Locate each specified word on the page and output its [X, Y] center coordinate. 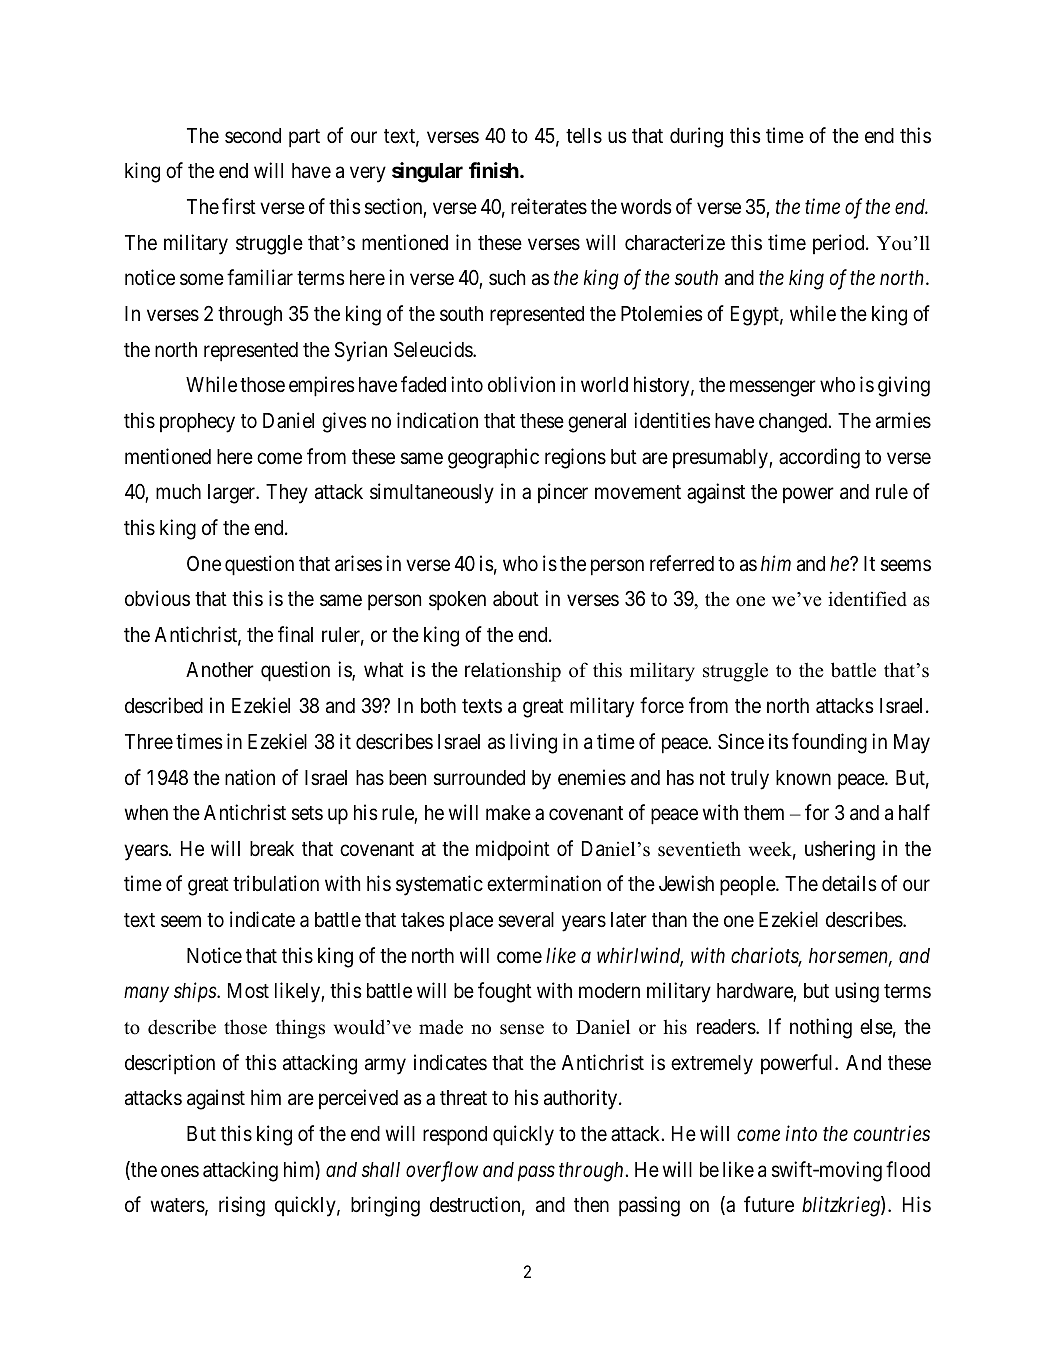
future [769, 1204]
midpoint [513, 850]
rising [242, 1206]
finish [494, 170]
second [253, 136]
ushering [840, 850]
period [840, 244]
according [819, 458]
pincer [563, 493]
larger [233, 494]
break [272, 849]
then [591, 1205]
